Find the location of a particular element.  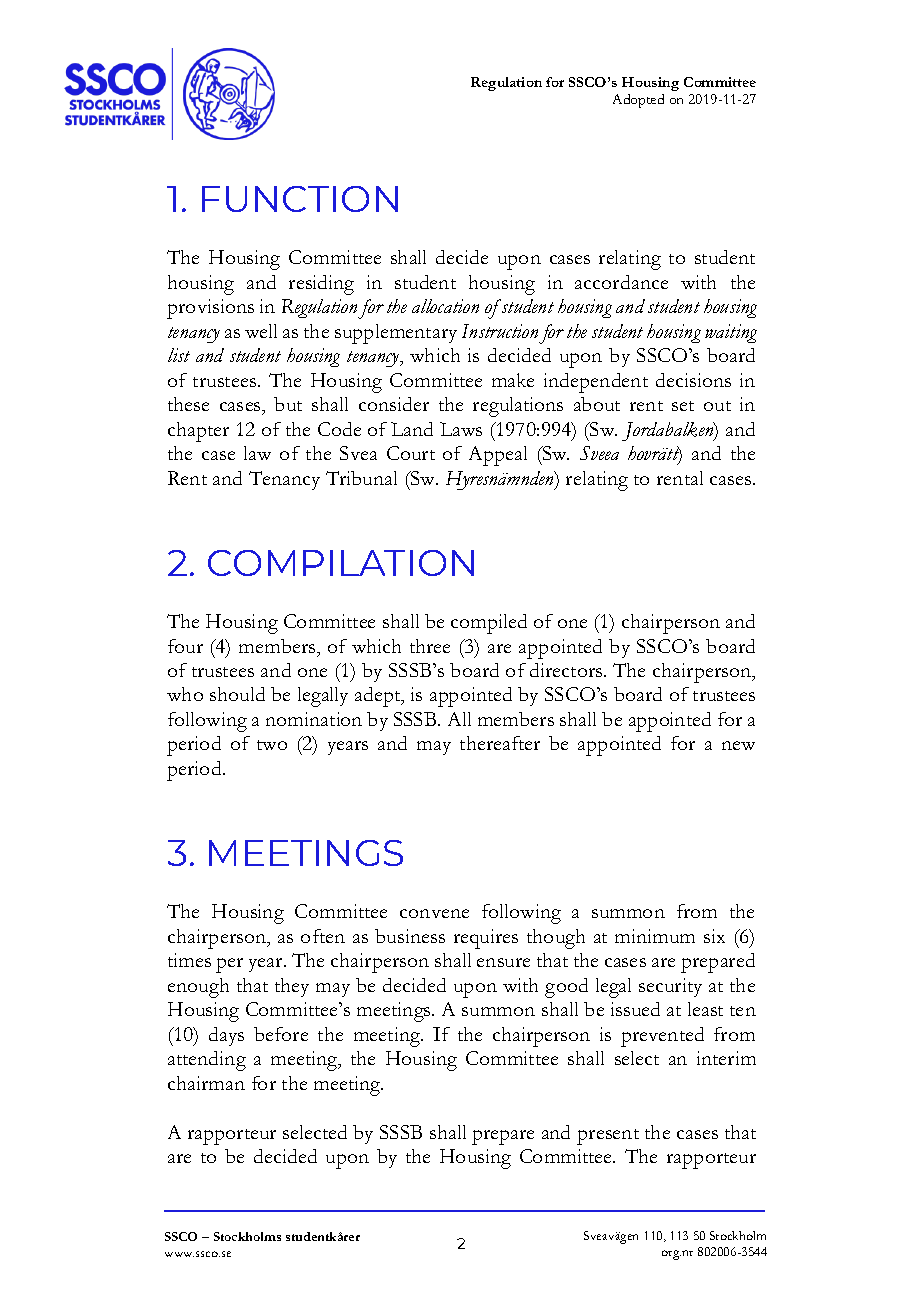

four is located at coordinates (185, 646).
